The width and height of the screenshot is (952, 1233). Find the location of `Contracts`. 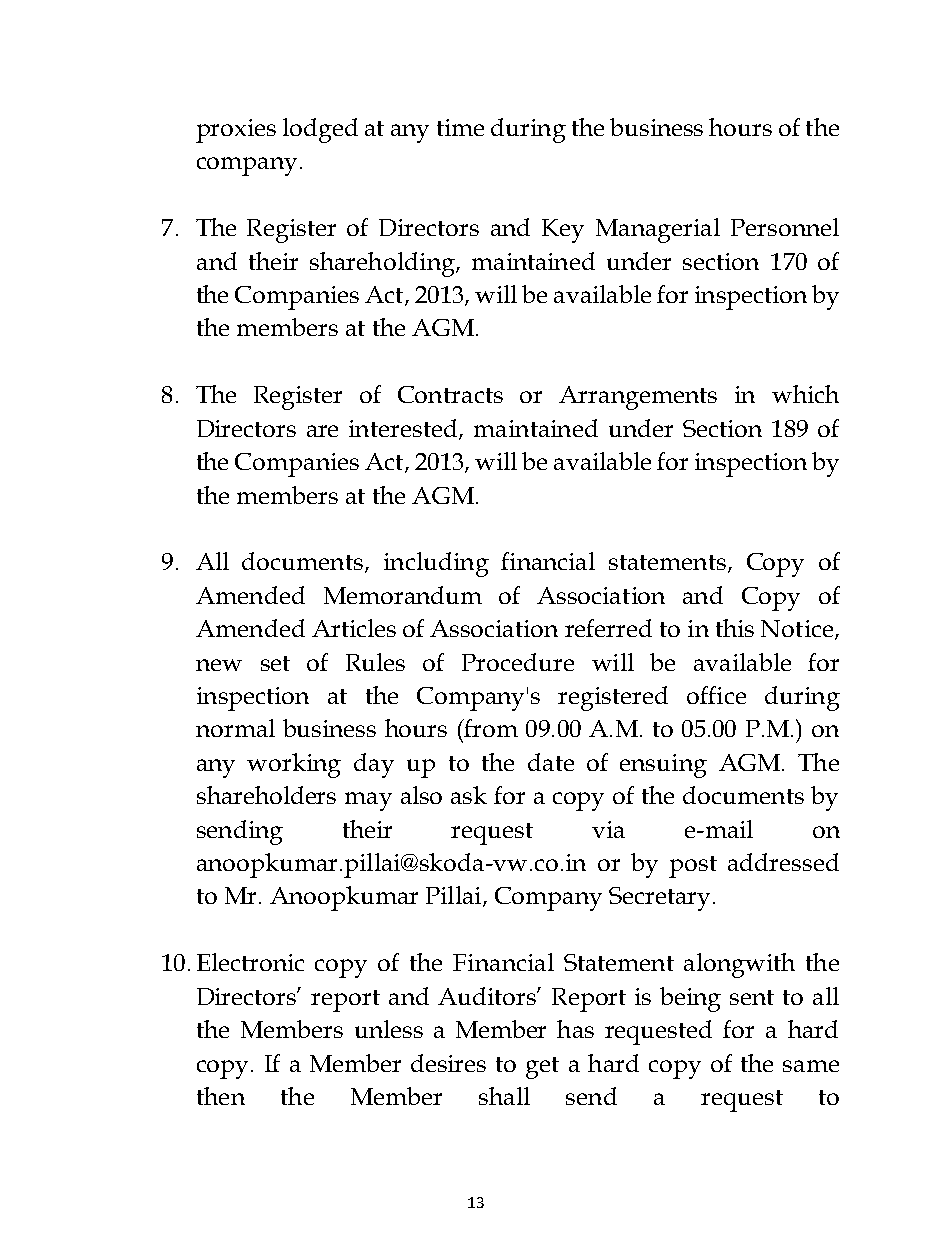

Contracts is located at coordinates (450, 394).
